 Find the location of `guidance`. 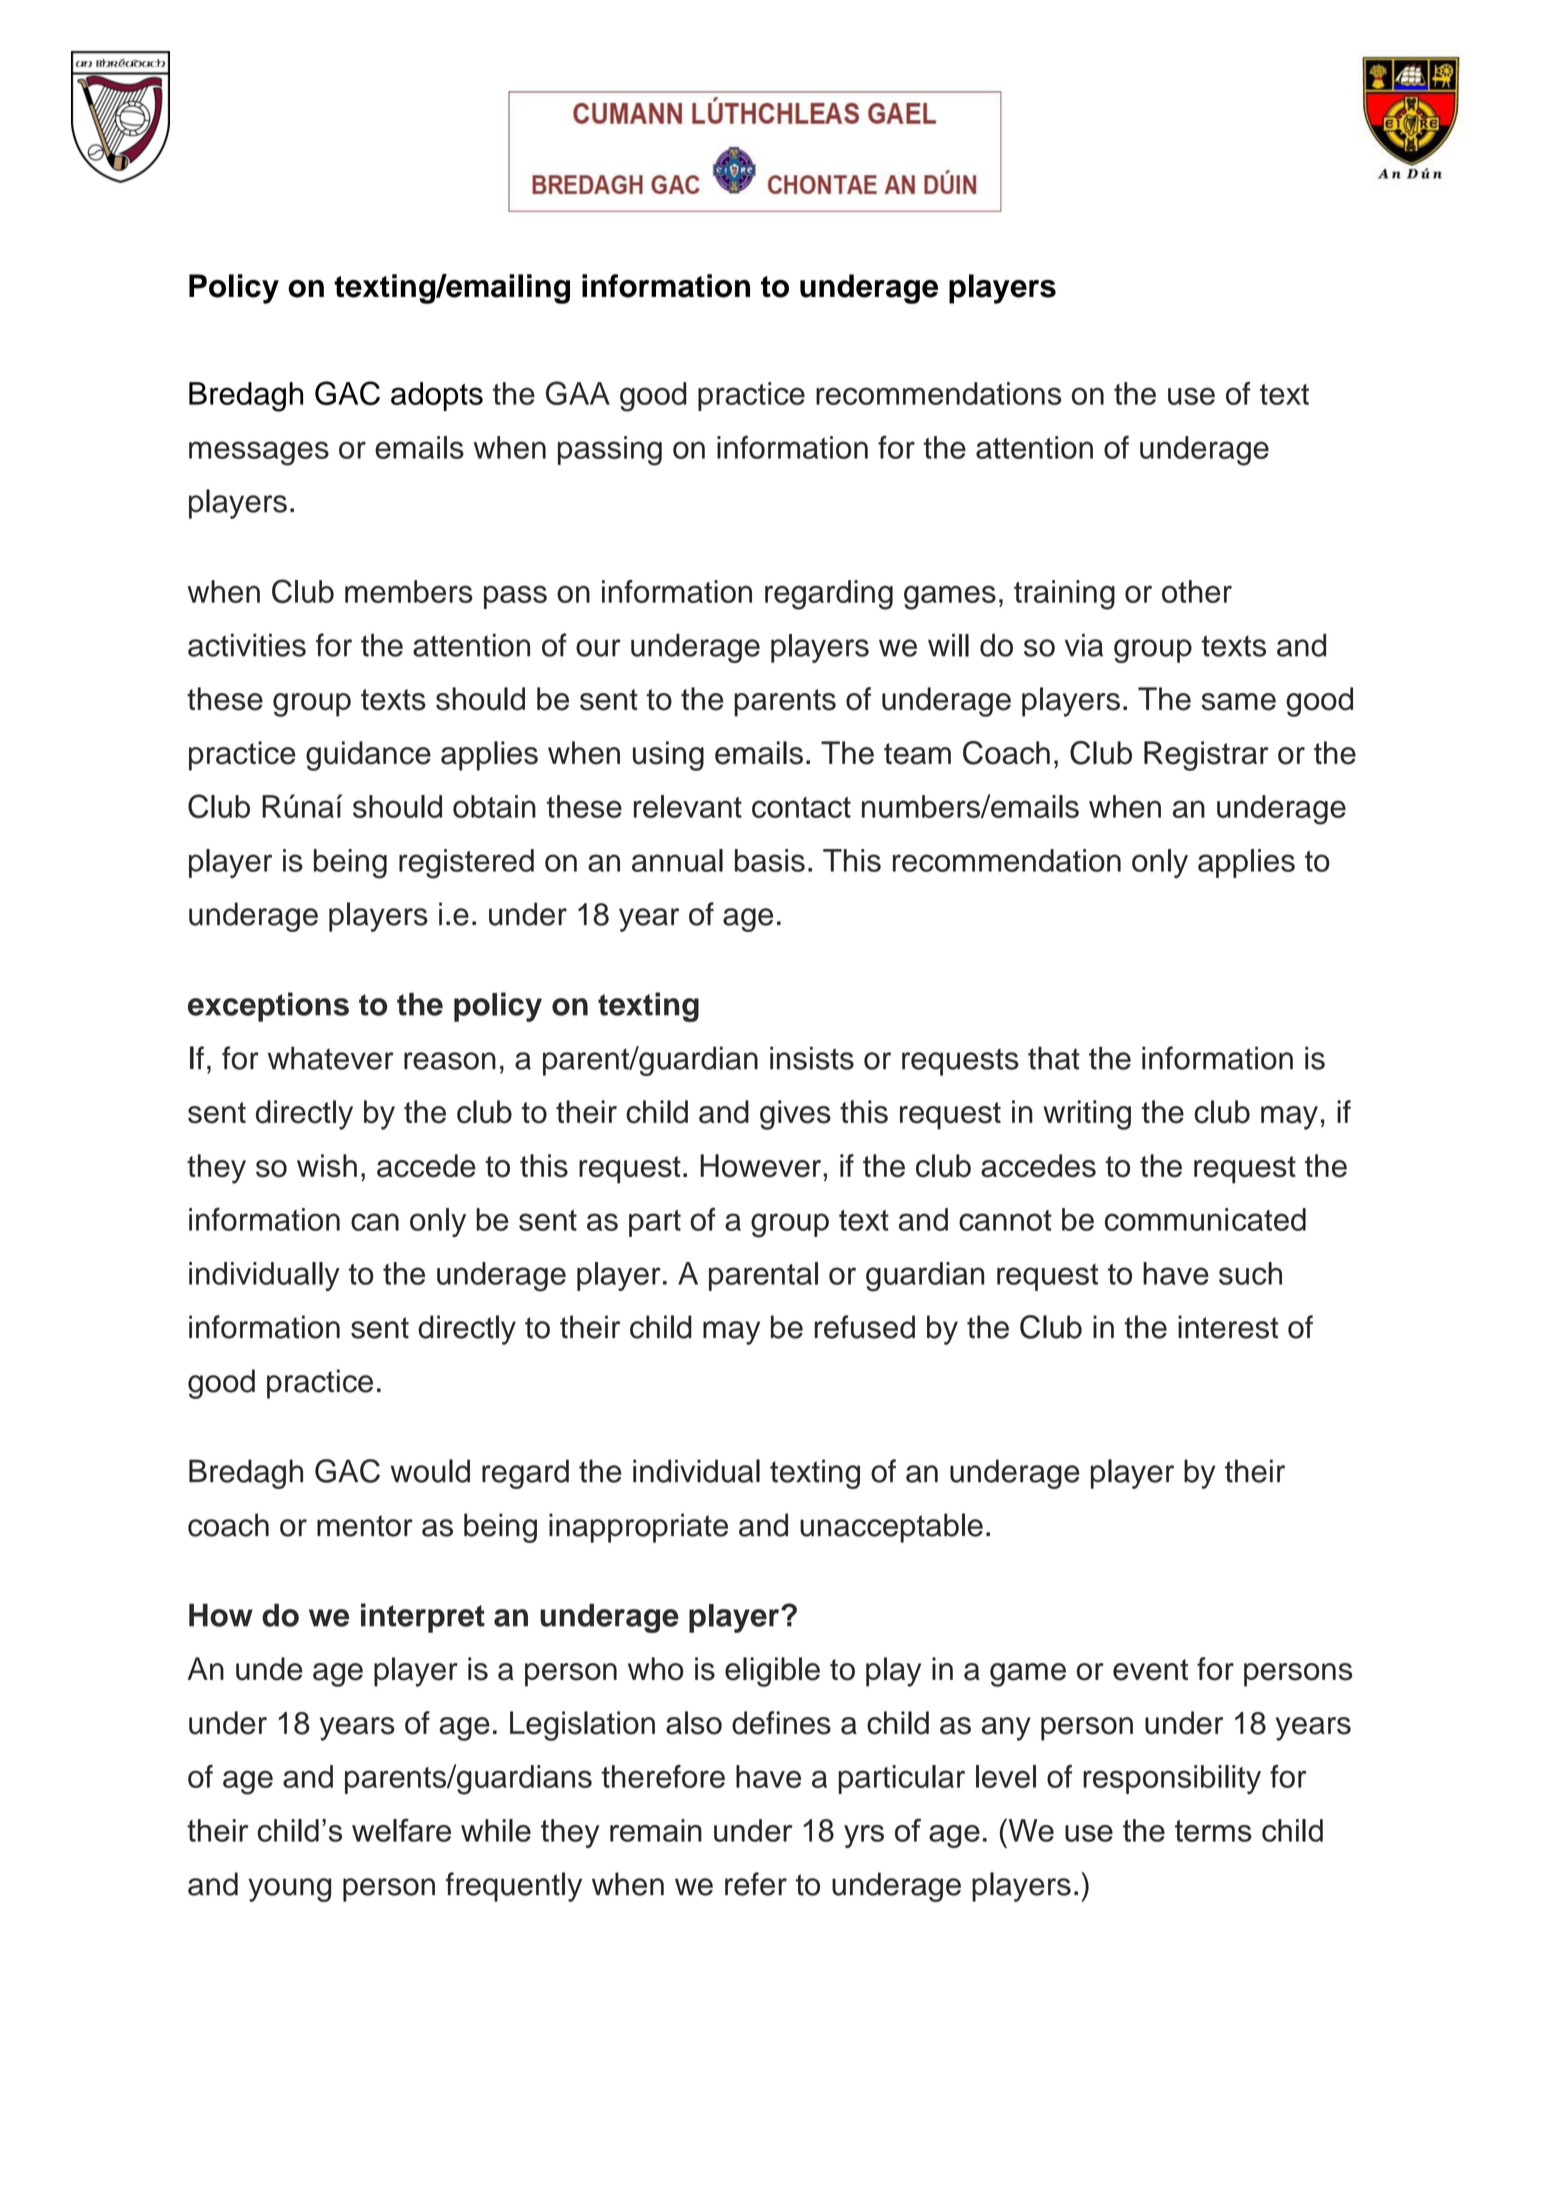

guidance is located at coordinates (368, 756).
